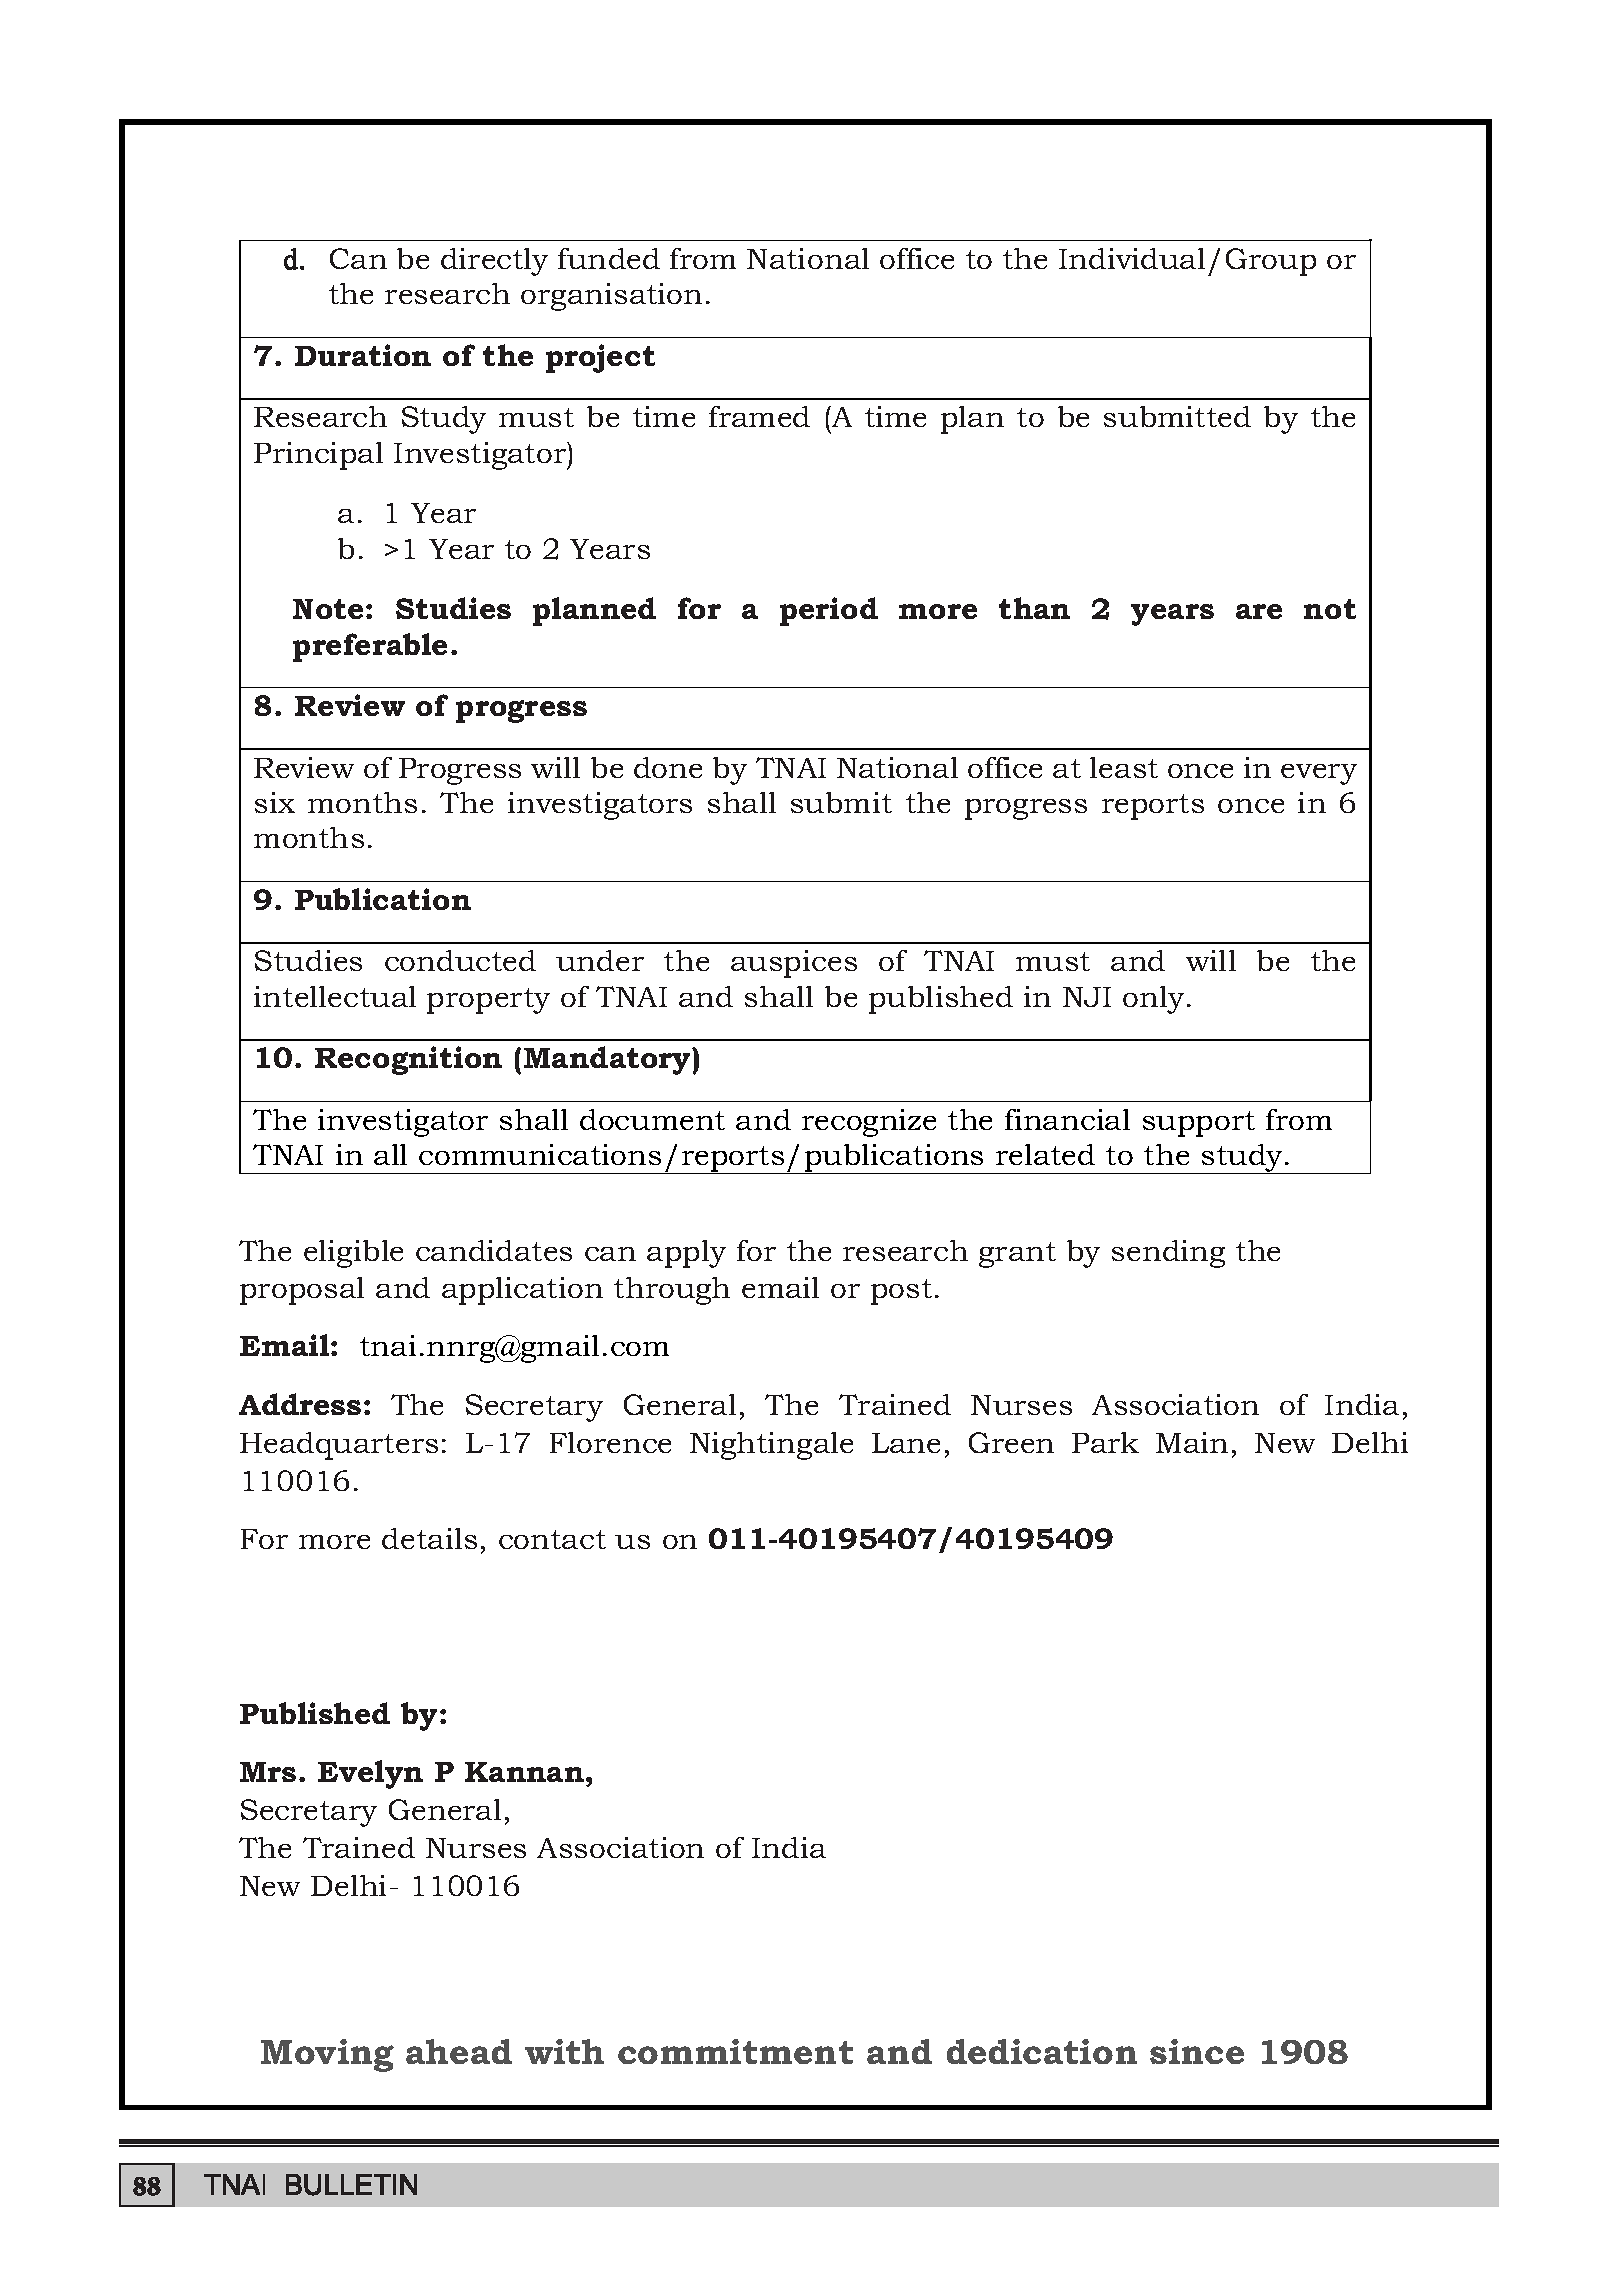 This screenshot has height=2288, width=1618. What do you see at coordinates (759, 416) in the screenshot?
I see `framed` at bounding box center [759, 416].
